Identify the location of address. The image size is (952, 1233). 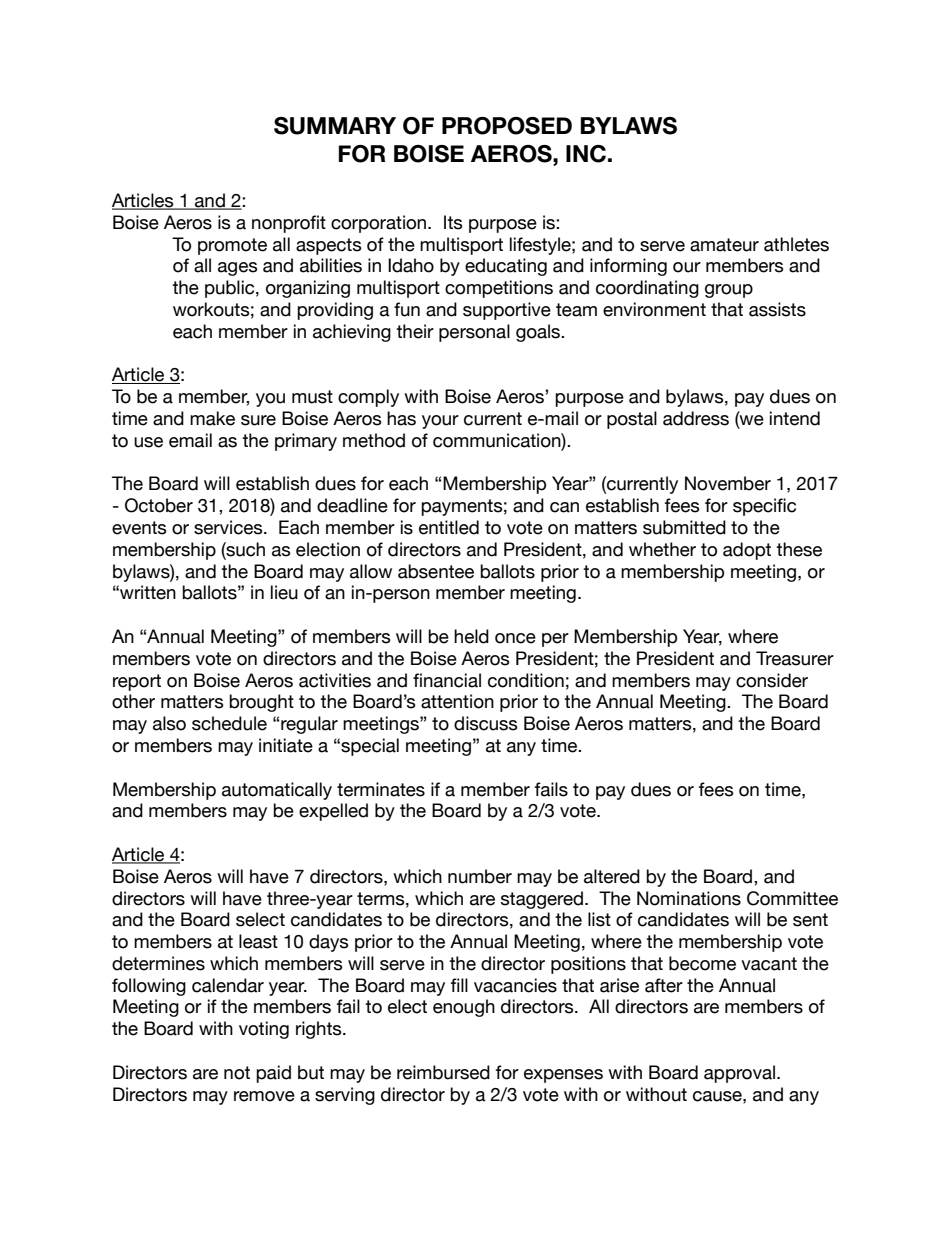
(696, 418).
